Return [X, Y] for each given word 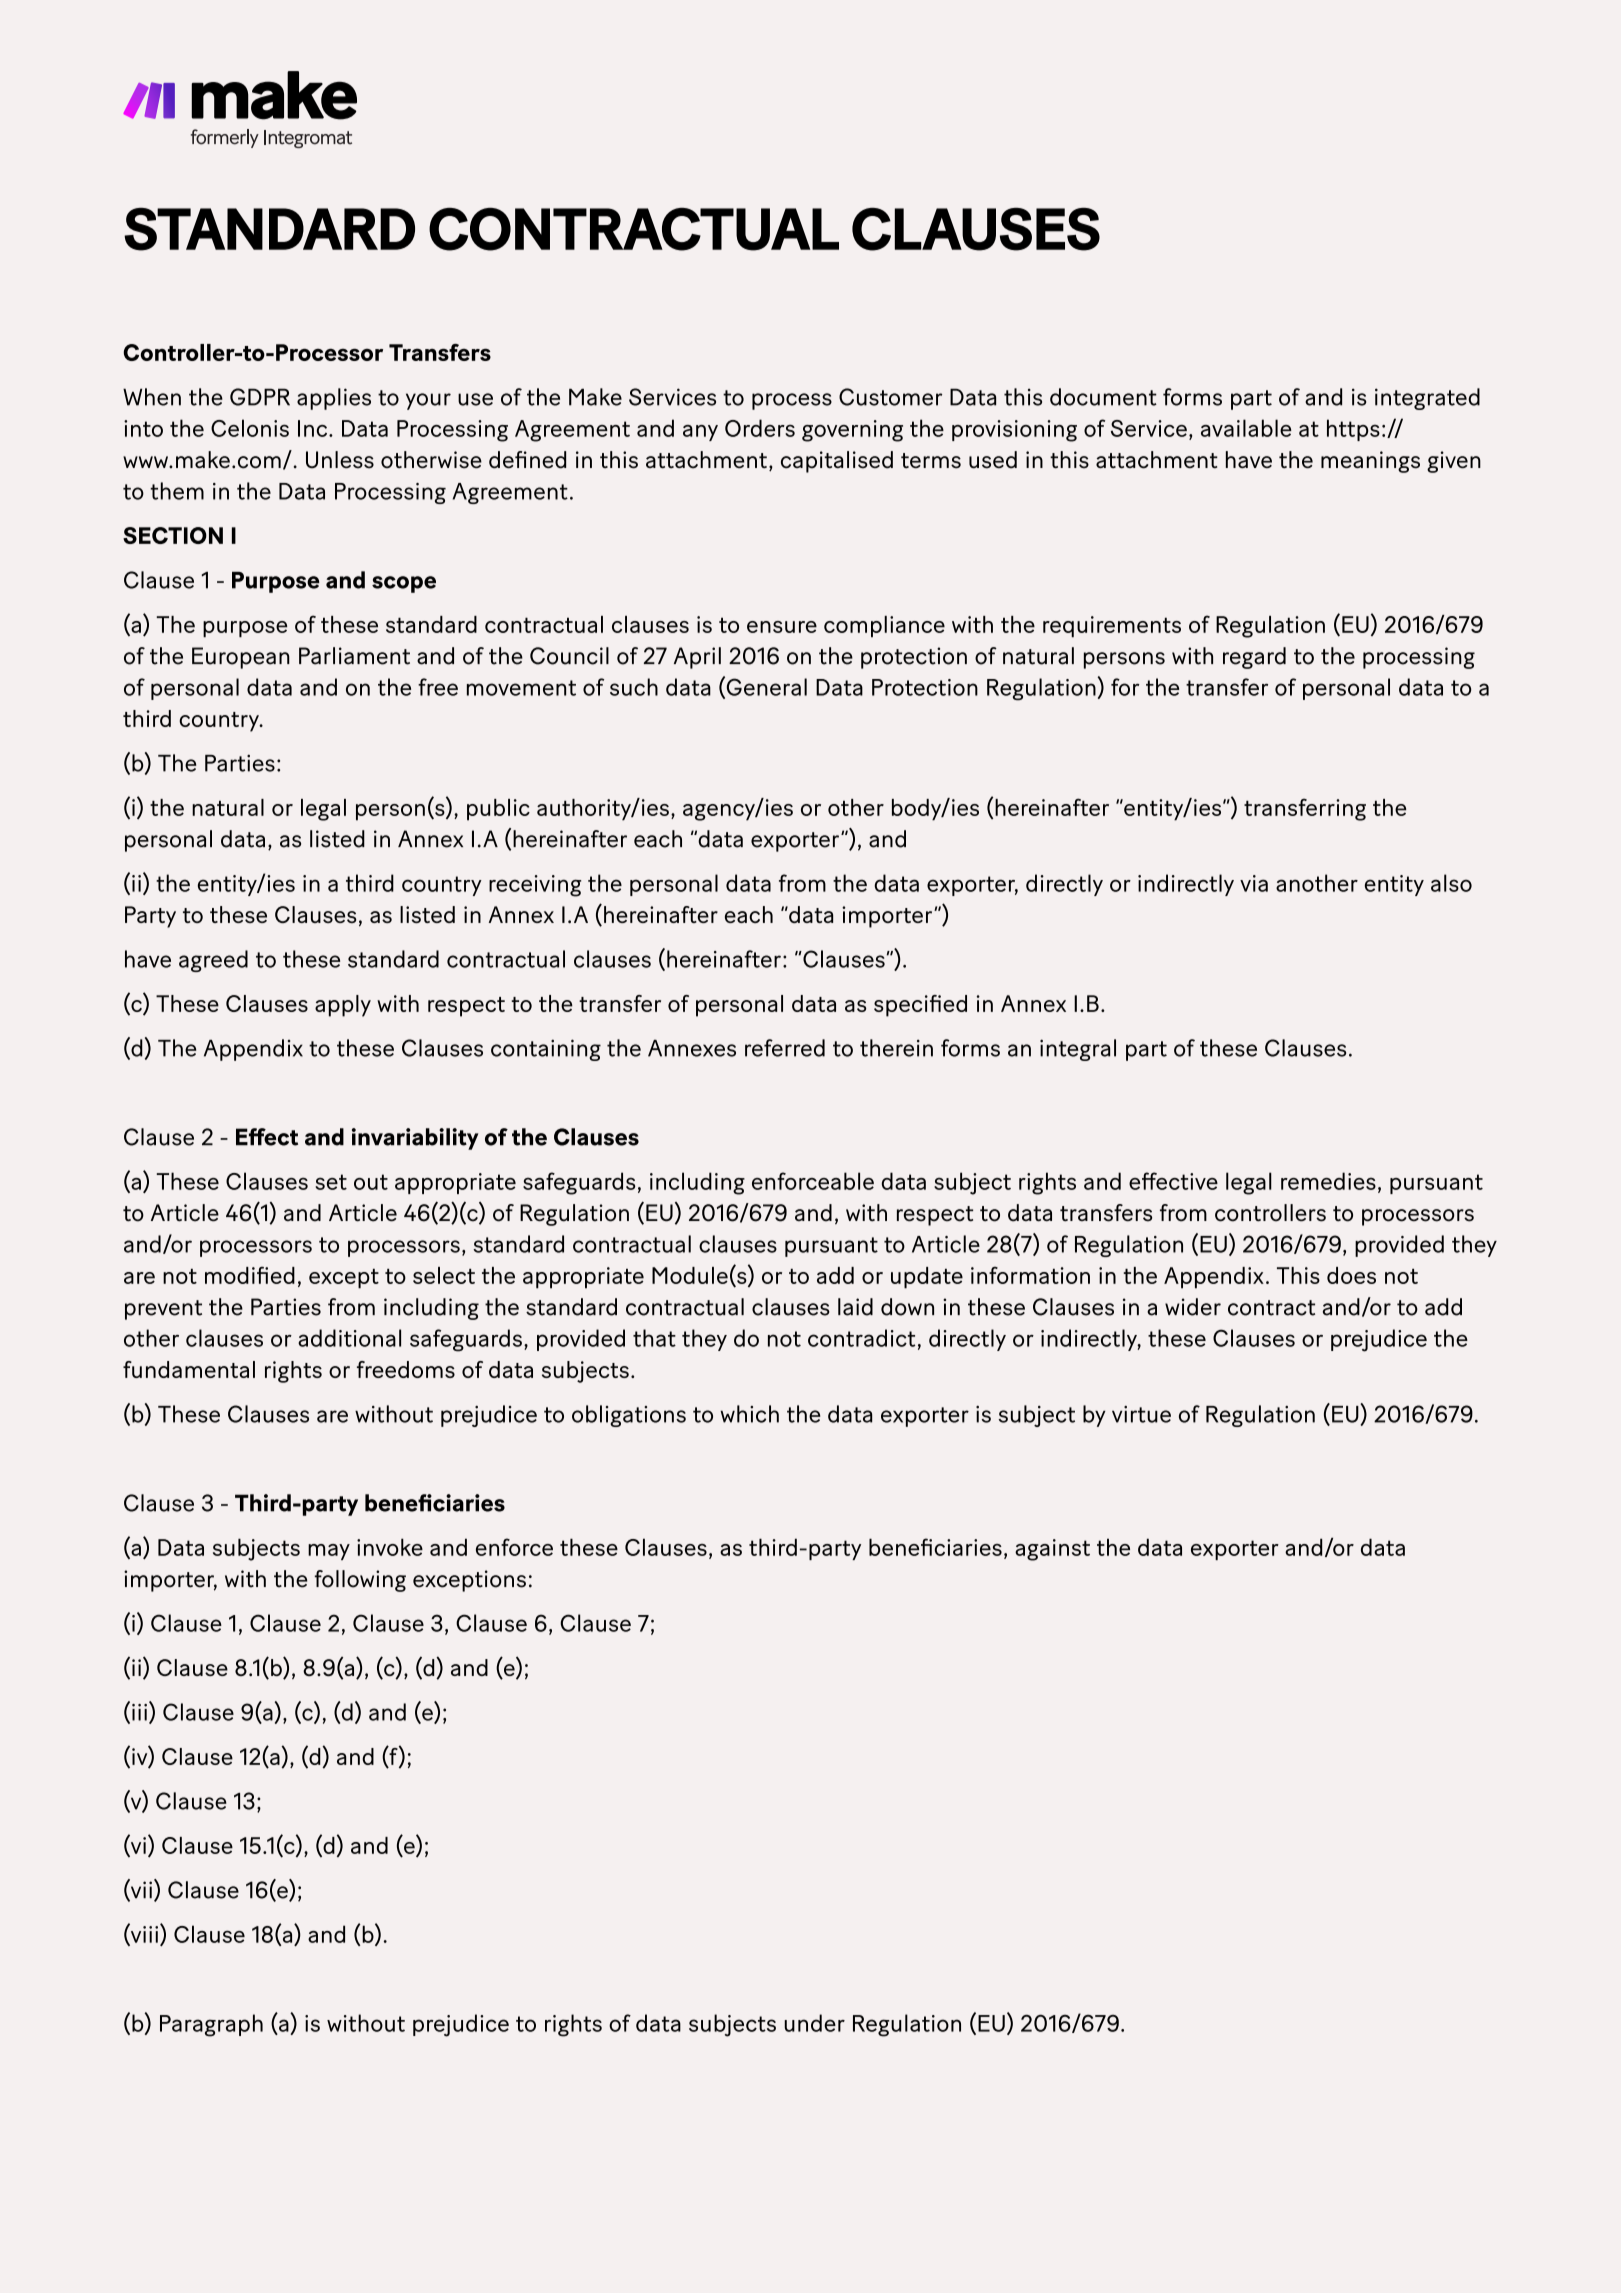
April [697, 658]
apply [343, 1006]
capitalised [837, 462]
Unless [340, 460]
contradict [861, 1338]
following [360, 1581]
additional [349, 1338]
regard [1254, 658]
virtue [1141, 1414]
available [1246, 428]
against [1052, 1550]
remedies [1328, 1181]
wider [1193, 1307]
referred [785, 1048]
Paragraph [211, 2025]
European [241, 658]
